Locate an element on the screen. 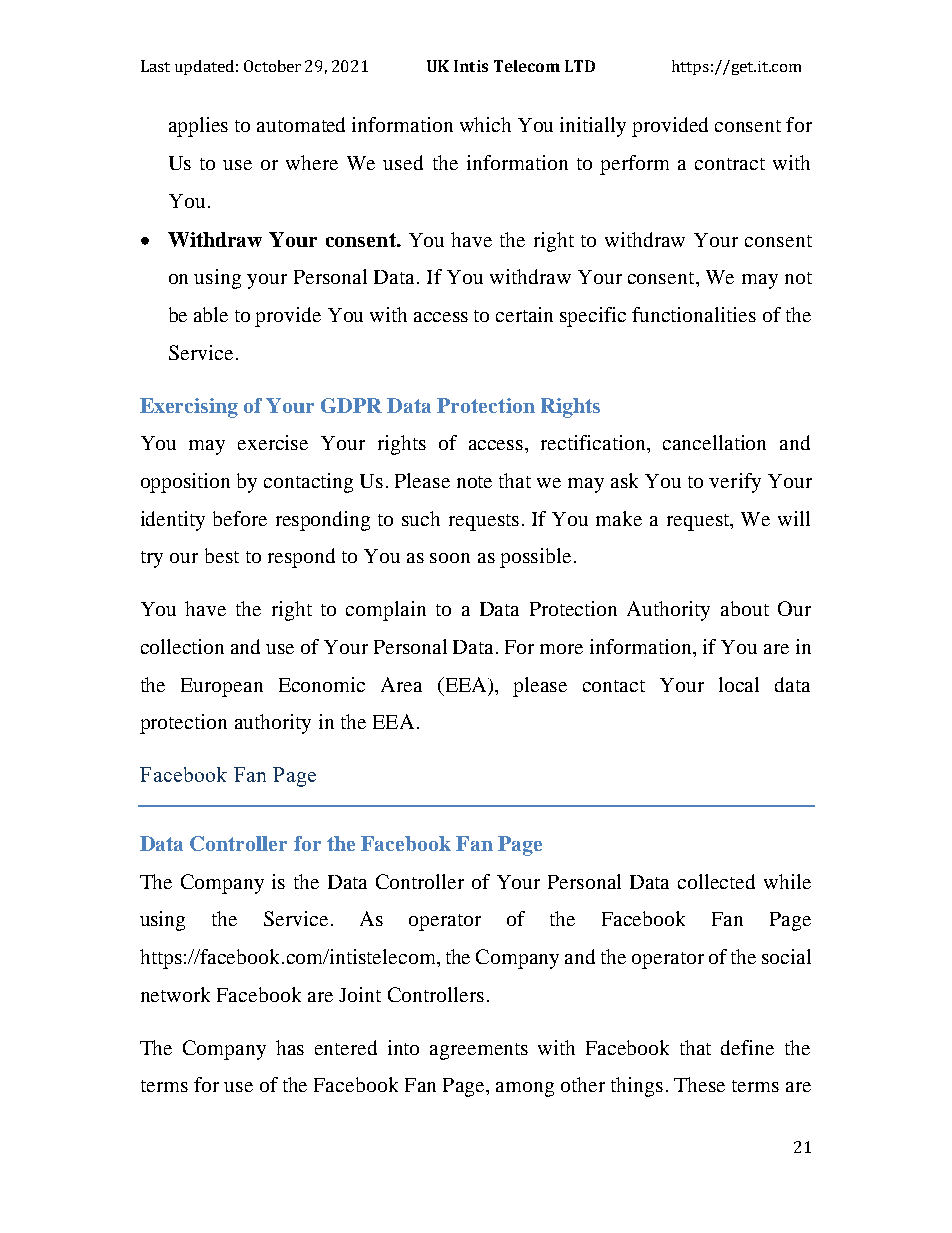 The image size is (952, 1233). has is located at coordinates (290, 1047).
